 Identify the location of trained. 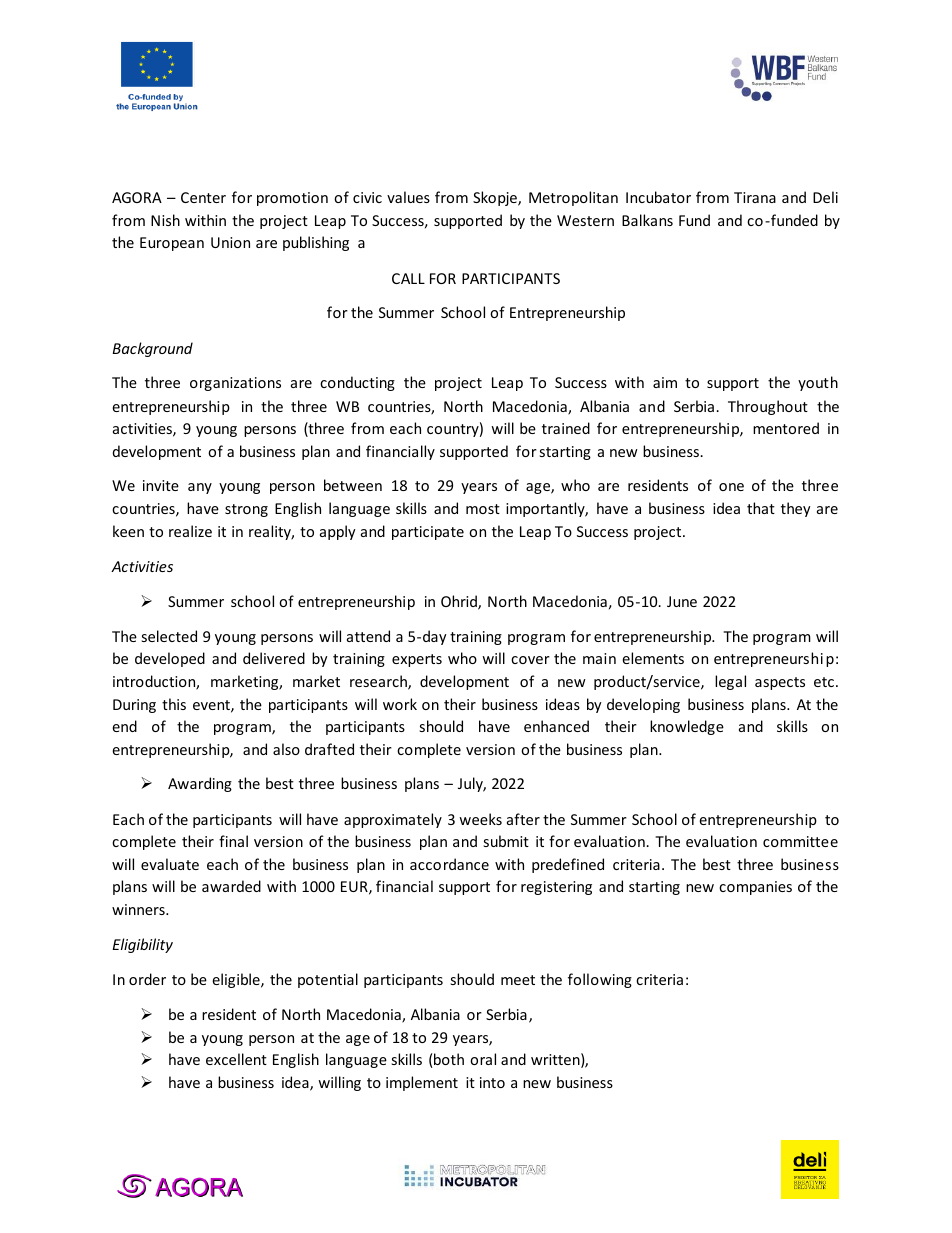
(566, 428).
